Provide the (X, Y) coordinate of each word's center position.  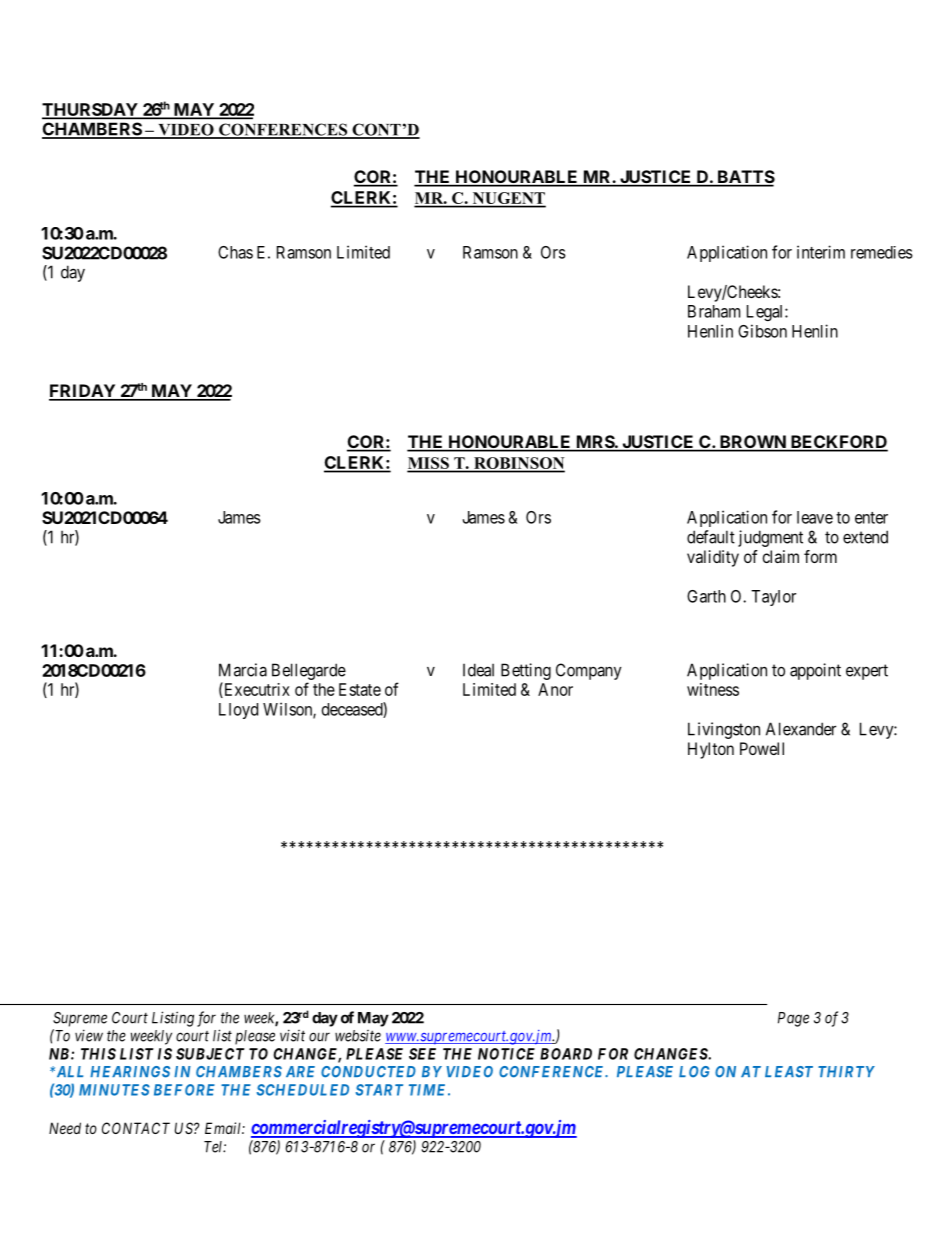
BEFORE (184, 1090)
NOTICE (506, 1054)
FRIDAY (83, 392)
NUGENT (508, 199)
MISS (429, 464)
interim (821, 252)
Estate (360, 689)
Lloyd (238, 711)
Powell (762, 748)
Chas (235, 252)
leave (815, 517)
